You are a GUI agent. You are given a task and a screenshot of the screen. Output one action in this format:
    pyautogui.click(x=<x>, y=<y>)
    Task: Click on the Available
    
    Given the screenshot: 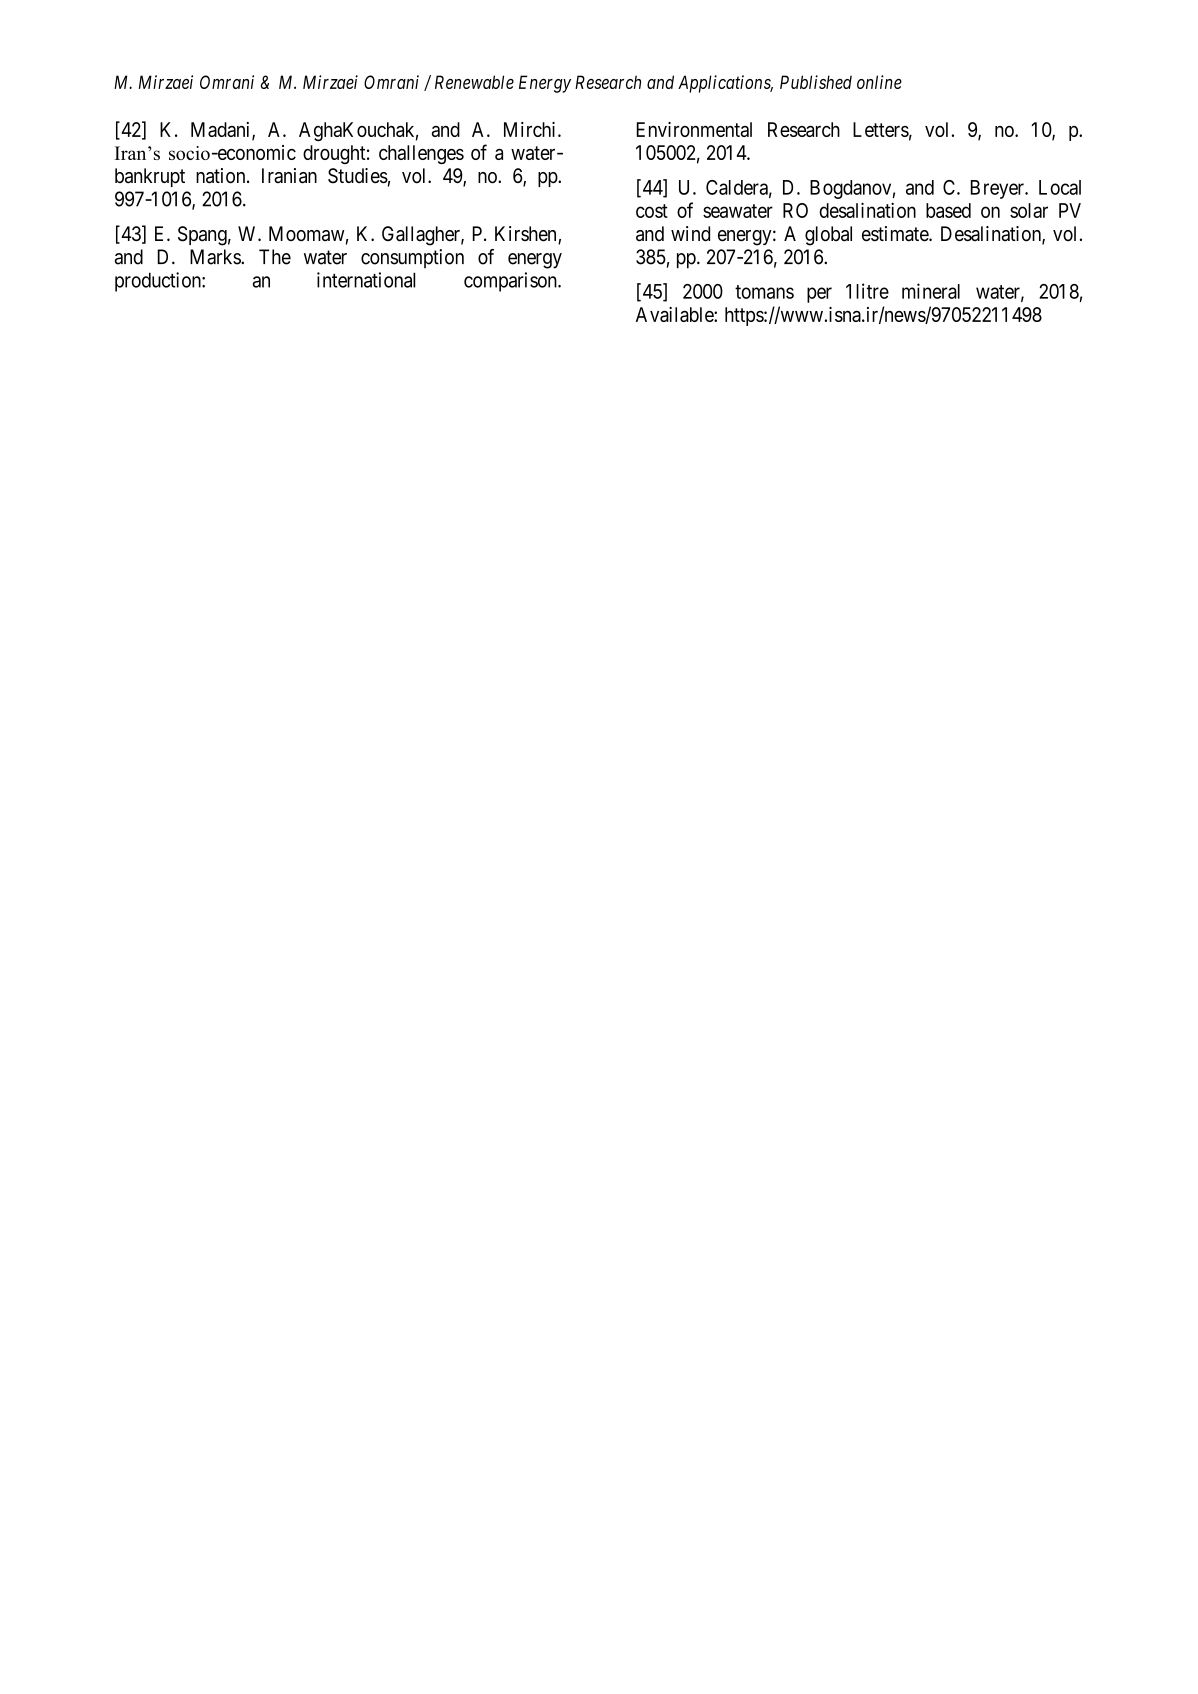 What is the action you would take?
    pyautogui.click(x=675, y=314)
